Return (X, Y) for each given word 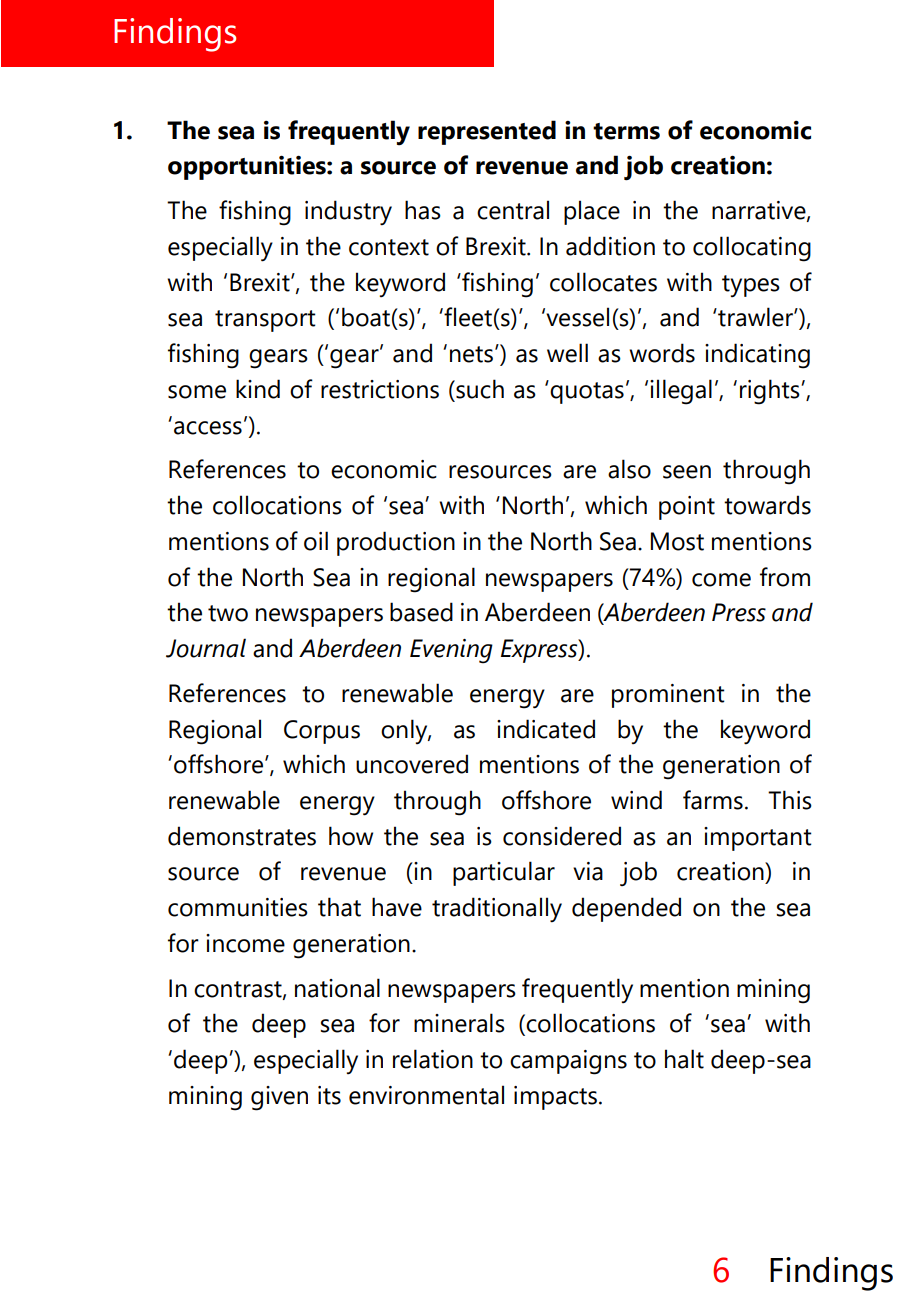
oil (316, 541)
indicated (546, 729)
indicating (757, 356)
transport (265, 321)
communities (238, 907)
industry (348, 213)
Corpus (322, 732)
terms (626, 131)
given (279, 1098)
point (687, 508)
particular (504, 873)
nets (471, 354)
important (758, 839)
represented (487, 132)
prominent (668, 696)
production (396, 543)
